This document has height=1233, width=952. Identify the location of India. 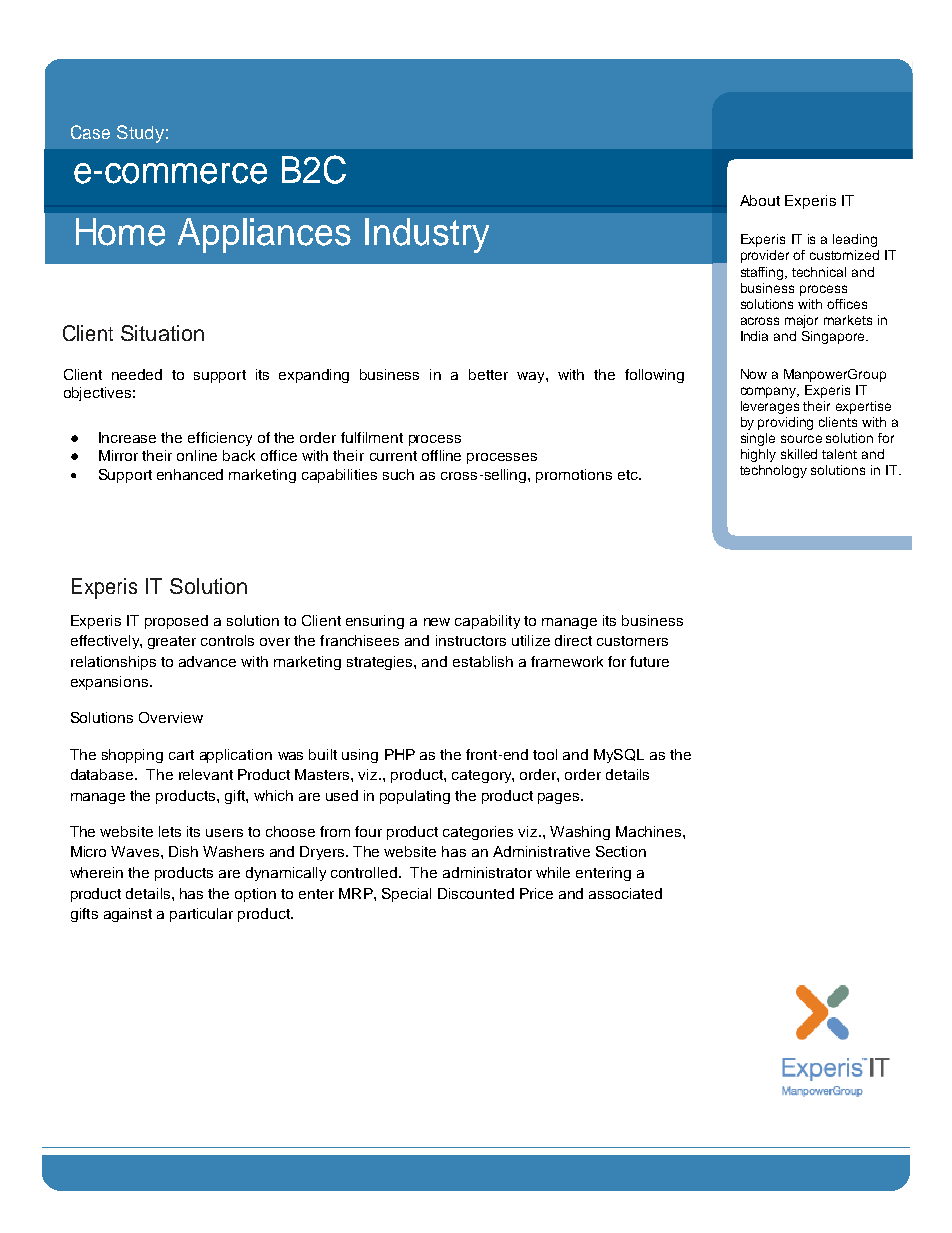
(754, 336).
